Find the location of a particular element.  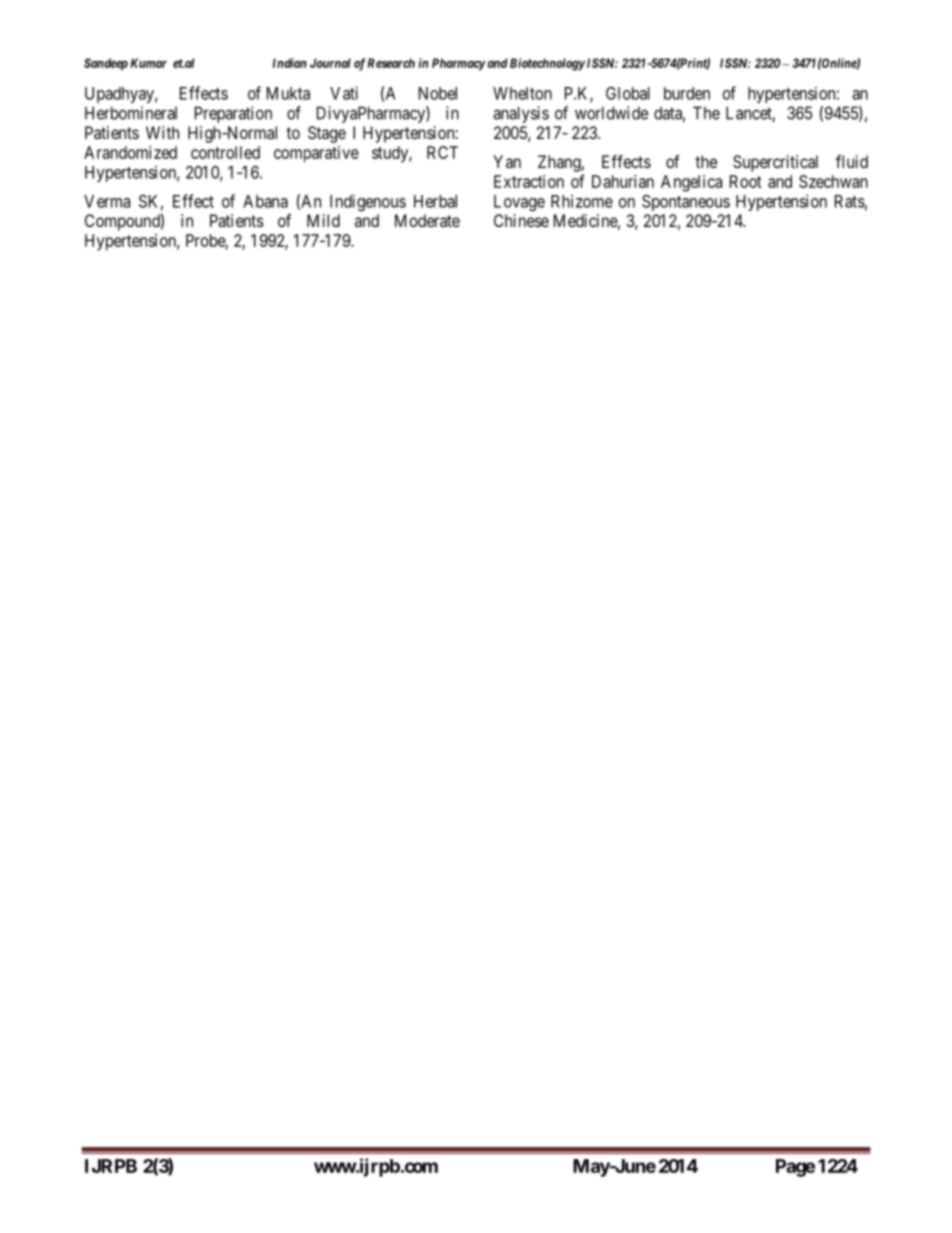

analysis is located at coordinates (521, 114).
